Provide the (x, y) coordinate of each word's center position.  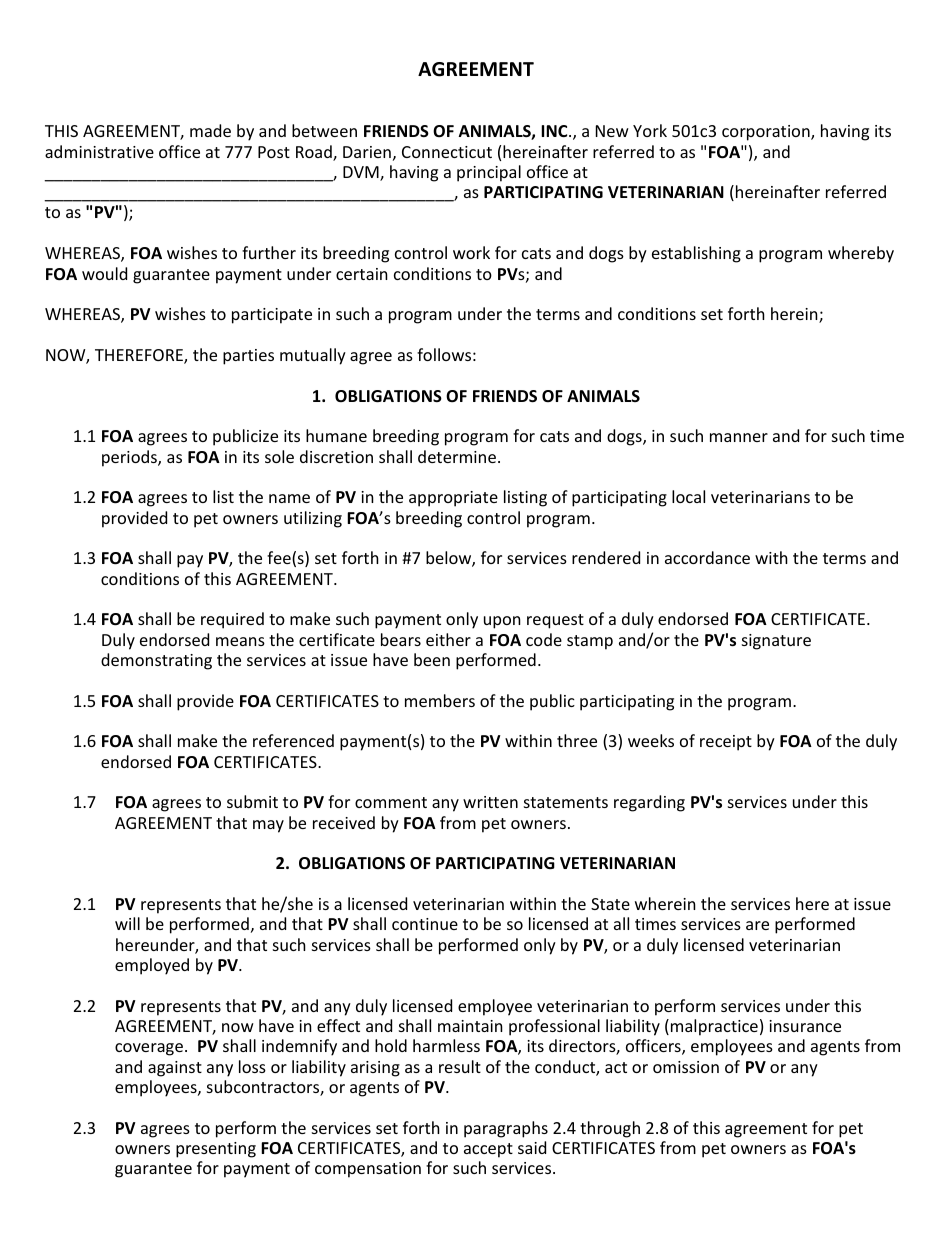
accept (488, 1150)
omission (686, 1067)
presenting (216, 1150)
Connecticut (447, 152)
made (210, 130)
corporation (767, 133)
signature (776, 642)
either (448, 639)
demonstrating (156, 661)
